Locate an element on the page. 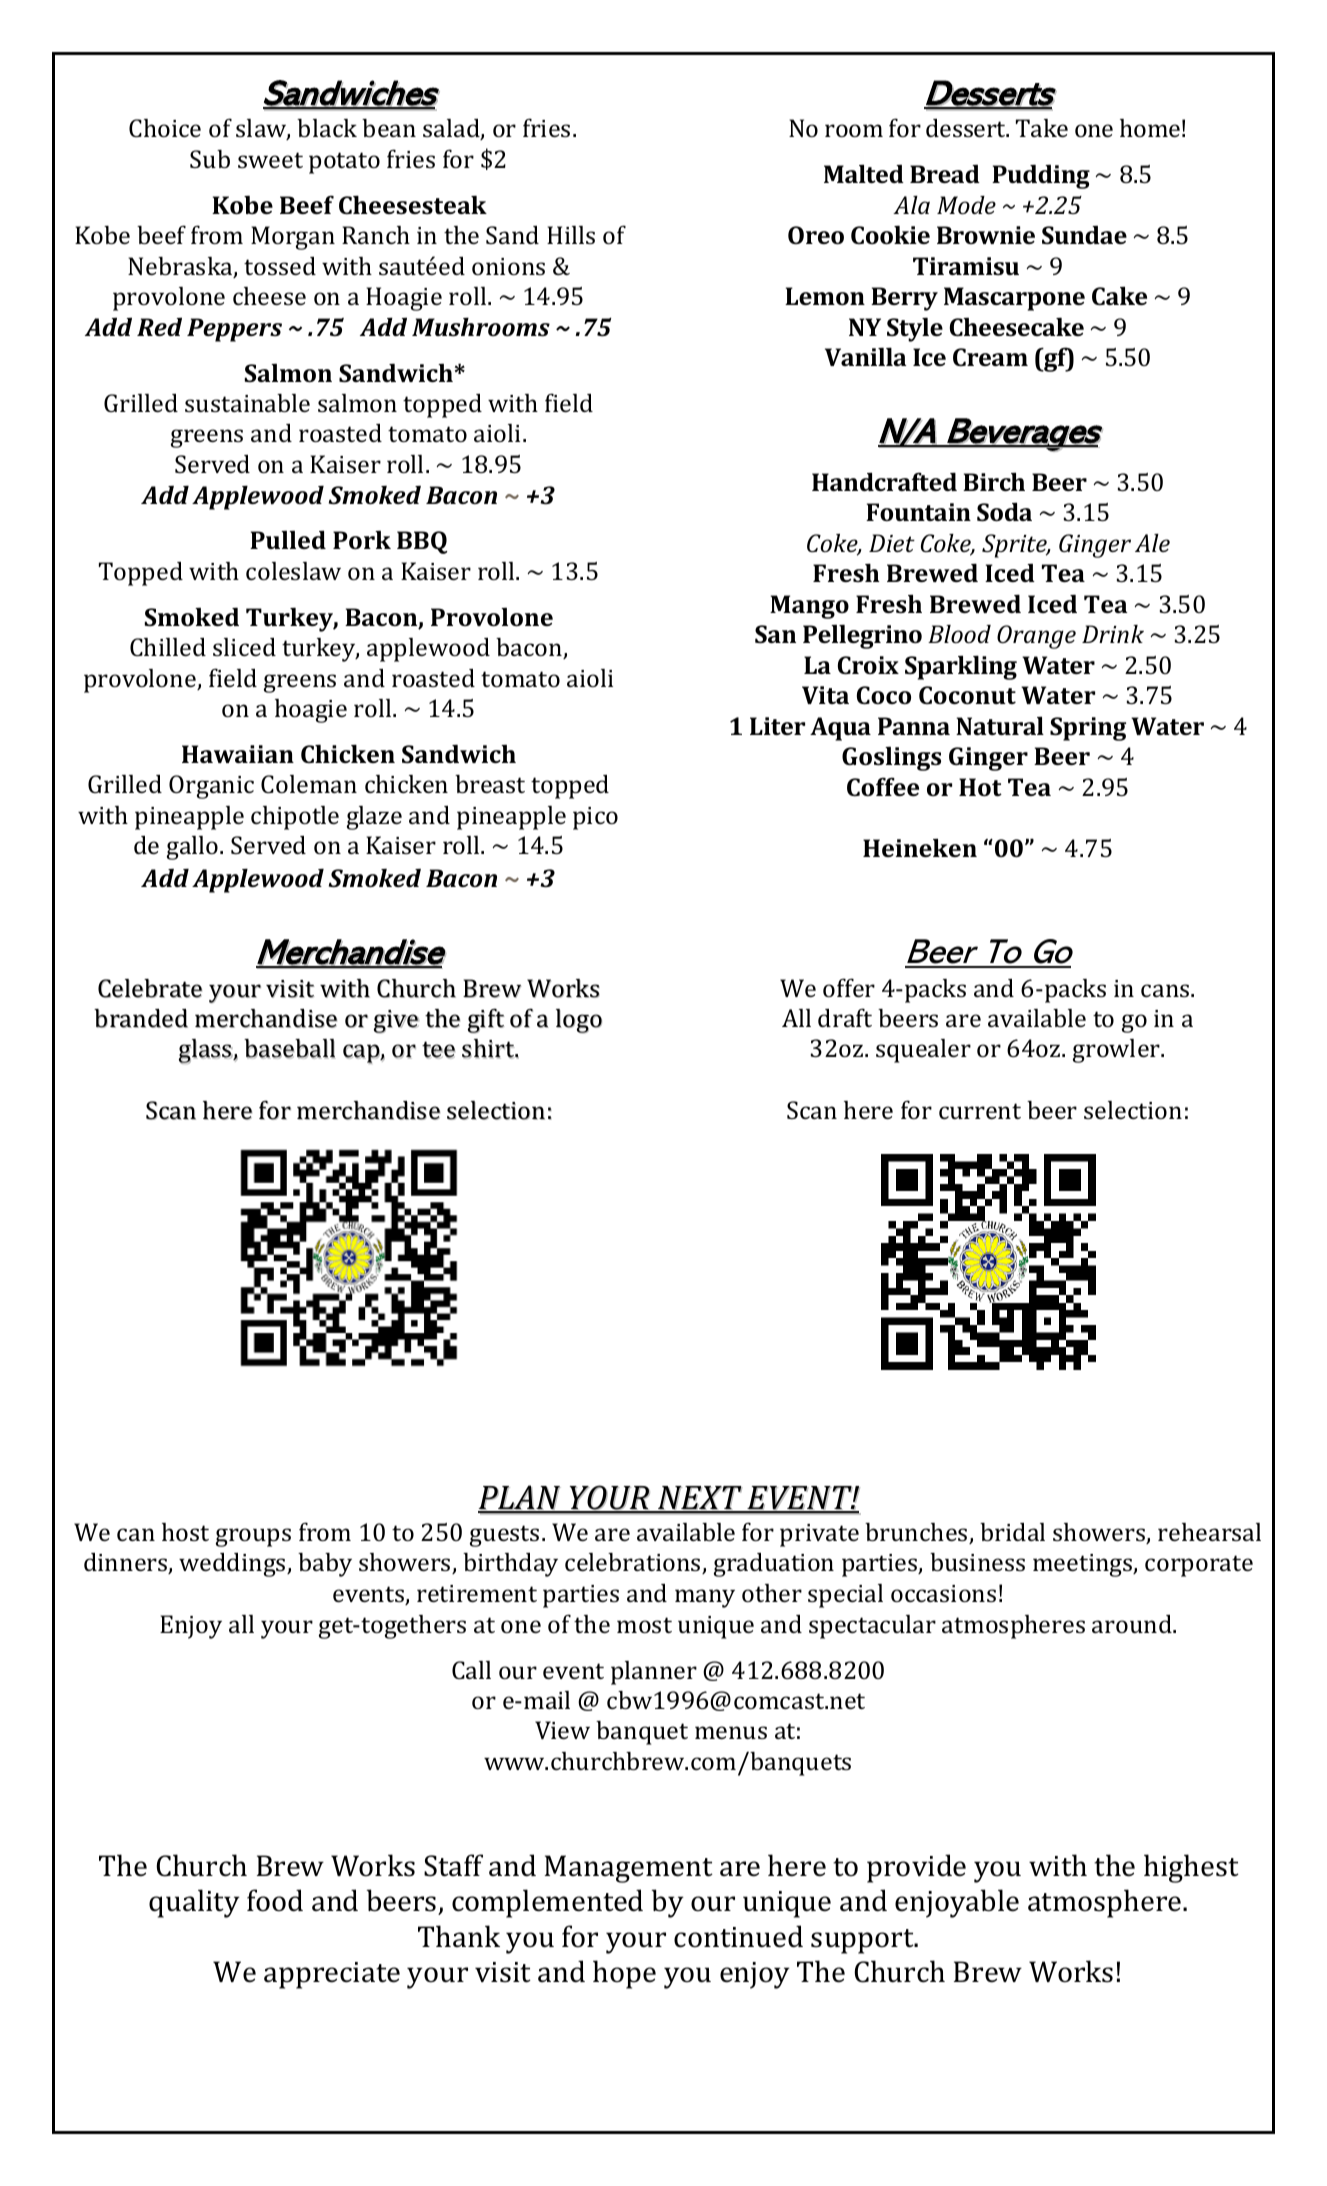  continued is located at coordinates (738, 1936).
